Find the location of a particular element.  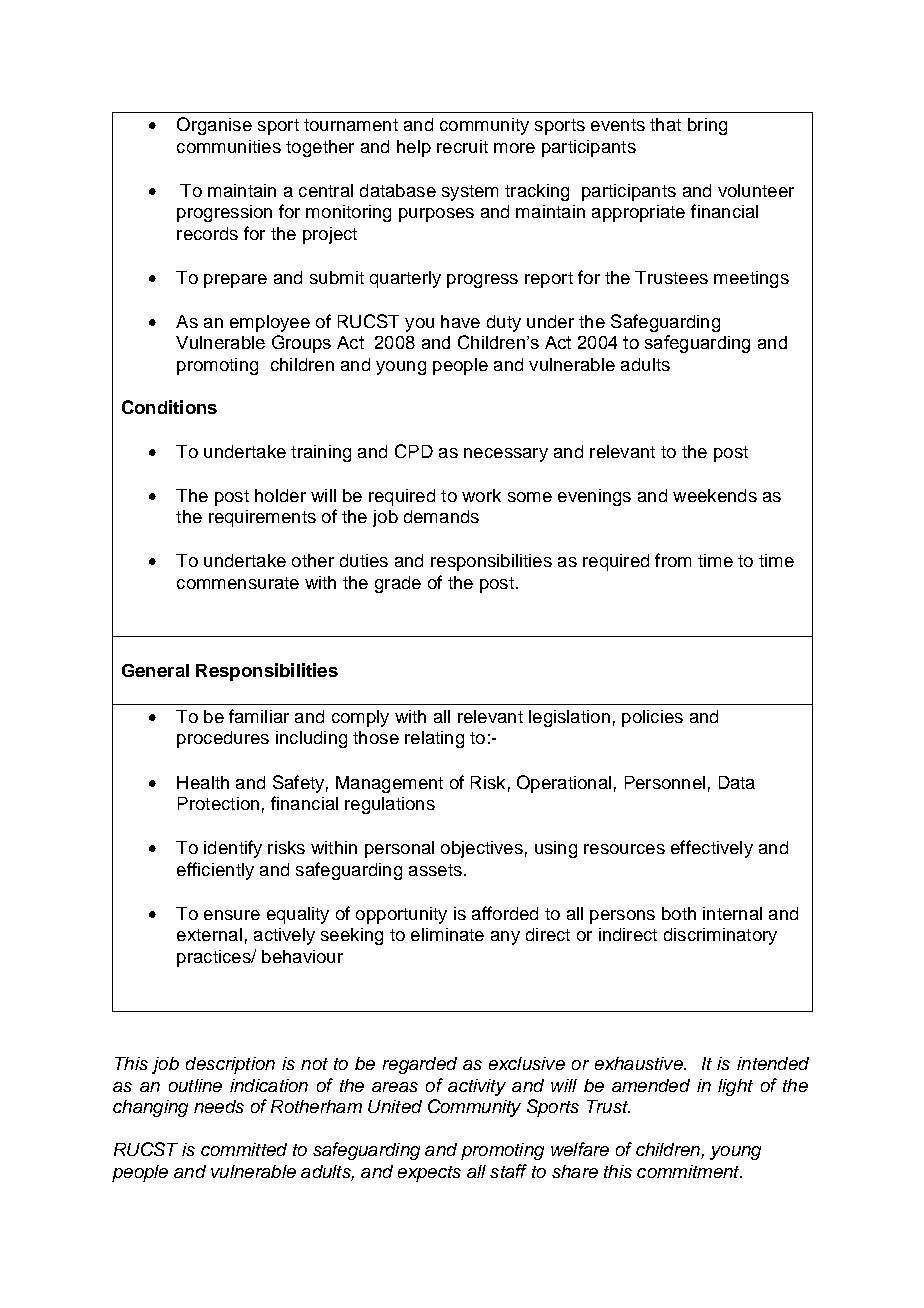

communities is located at coordinates (229, 146).
